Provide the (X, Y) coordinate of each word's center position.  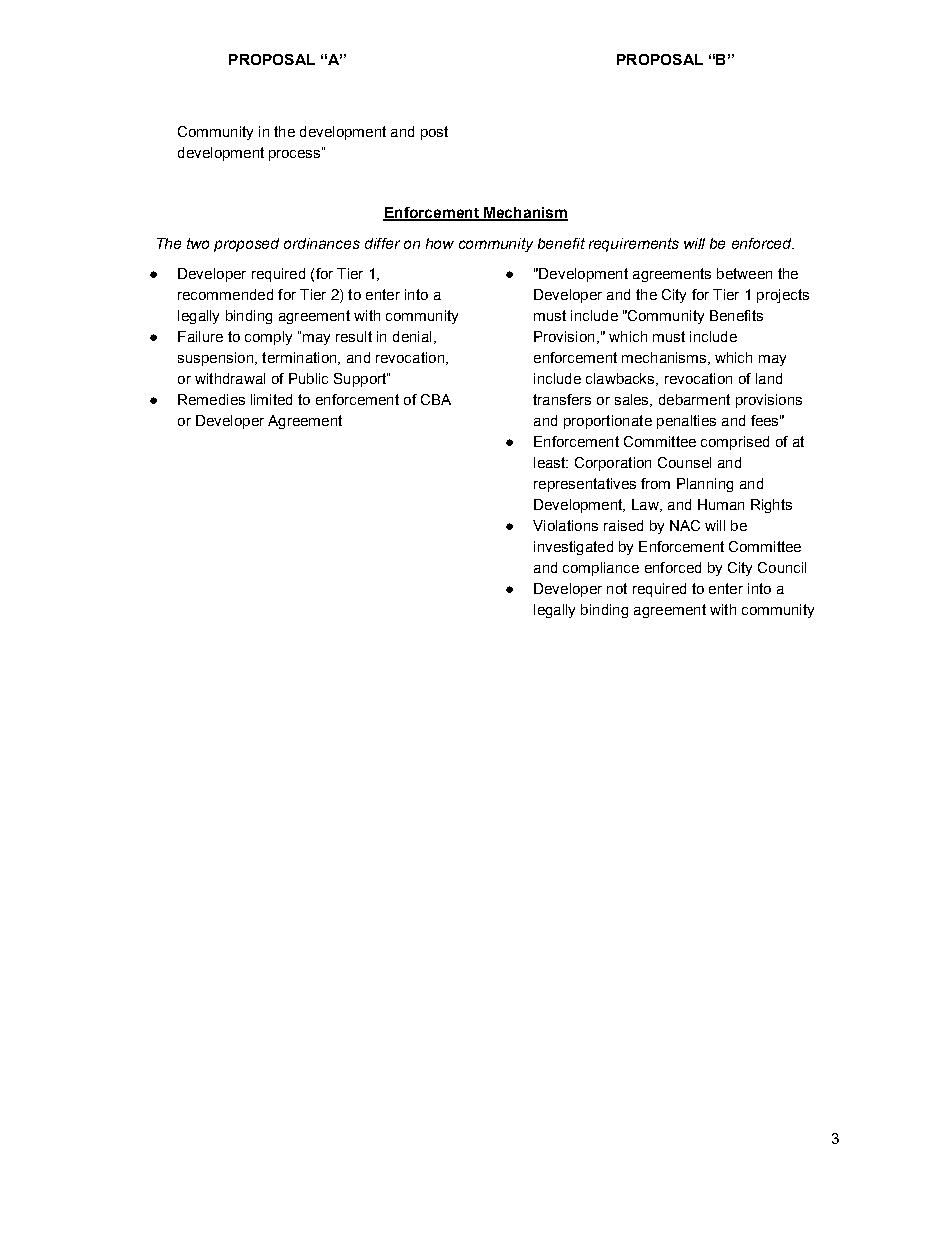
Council (782, 567)
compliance (601, 569)
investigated (573, 548)
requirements (634, 245)
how (440, 243)
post (434, 133)
